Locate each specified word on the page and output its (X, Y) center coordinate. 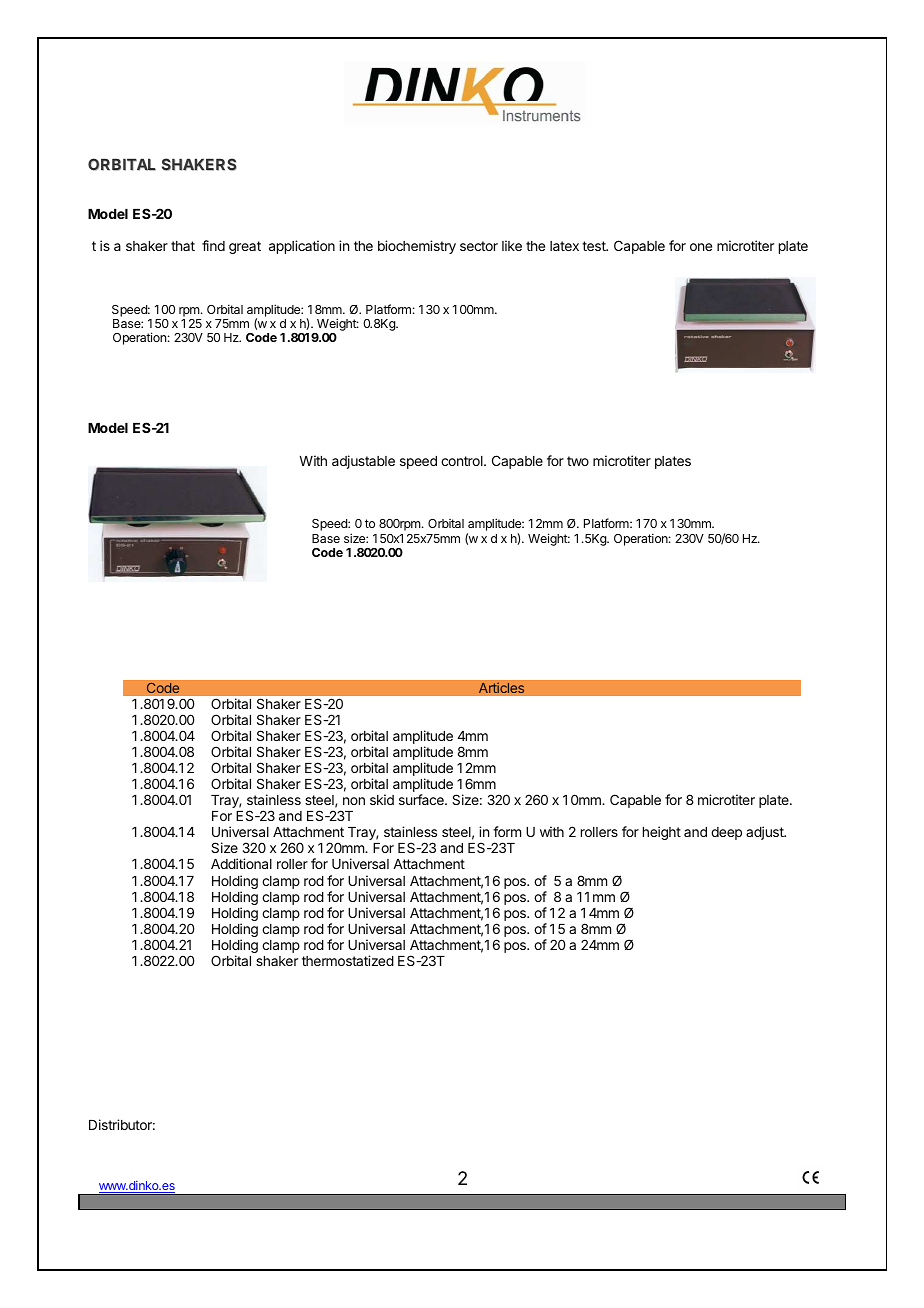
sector (479, 246)
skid (382, 799)
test (595, 246)
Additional (241, 863)
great (245, 247)
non (354, 801)
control (463, 461)
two (578, 461)
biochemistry (417, 247)
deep (726, 833)
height (662, 833)
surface (422, 799)
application (302, 247)
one (701, 247)
